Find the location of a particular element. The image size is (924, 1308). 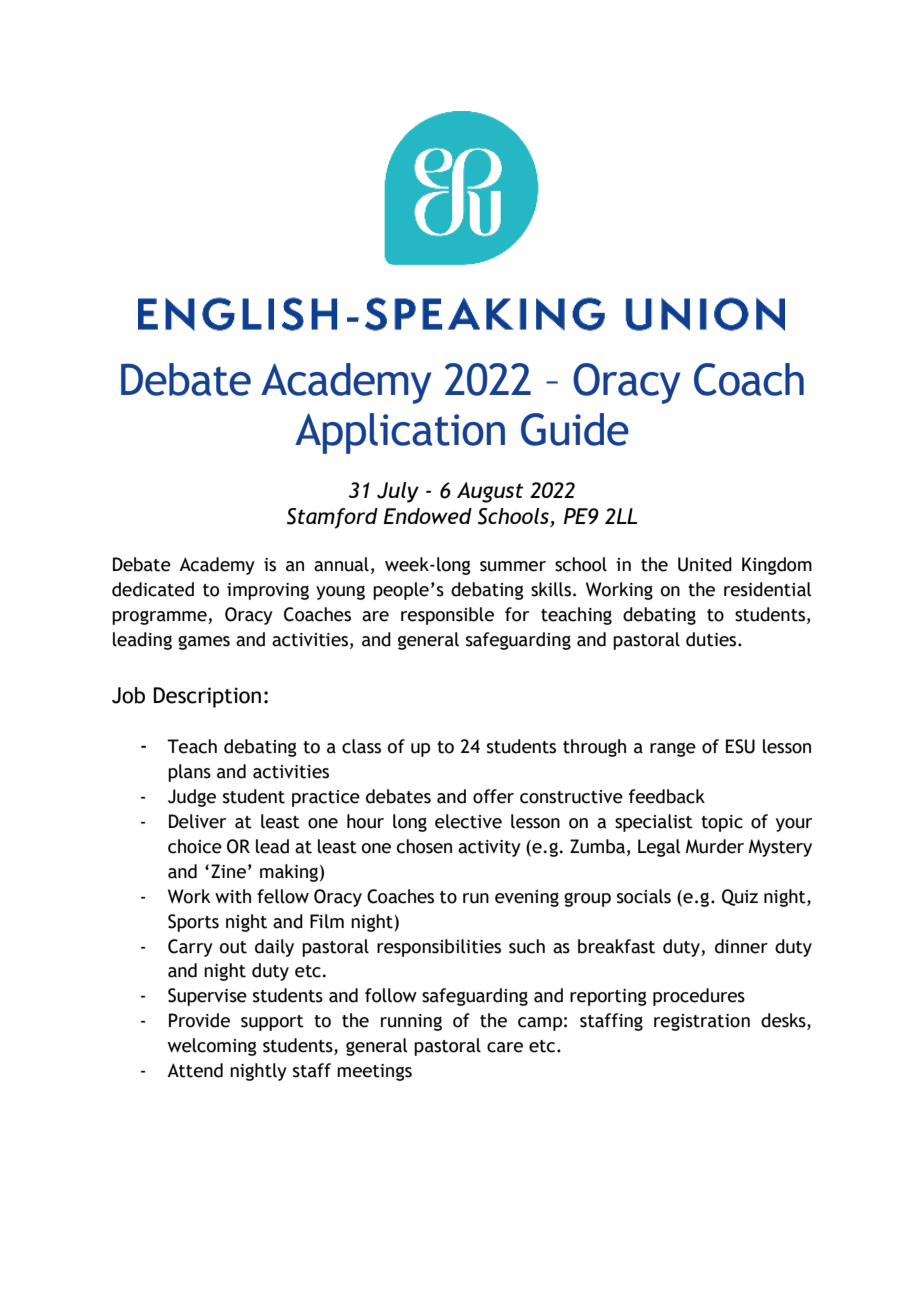

Application is located at coordinates (400, 433).
